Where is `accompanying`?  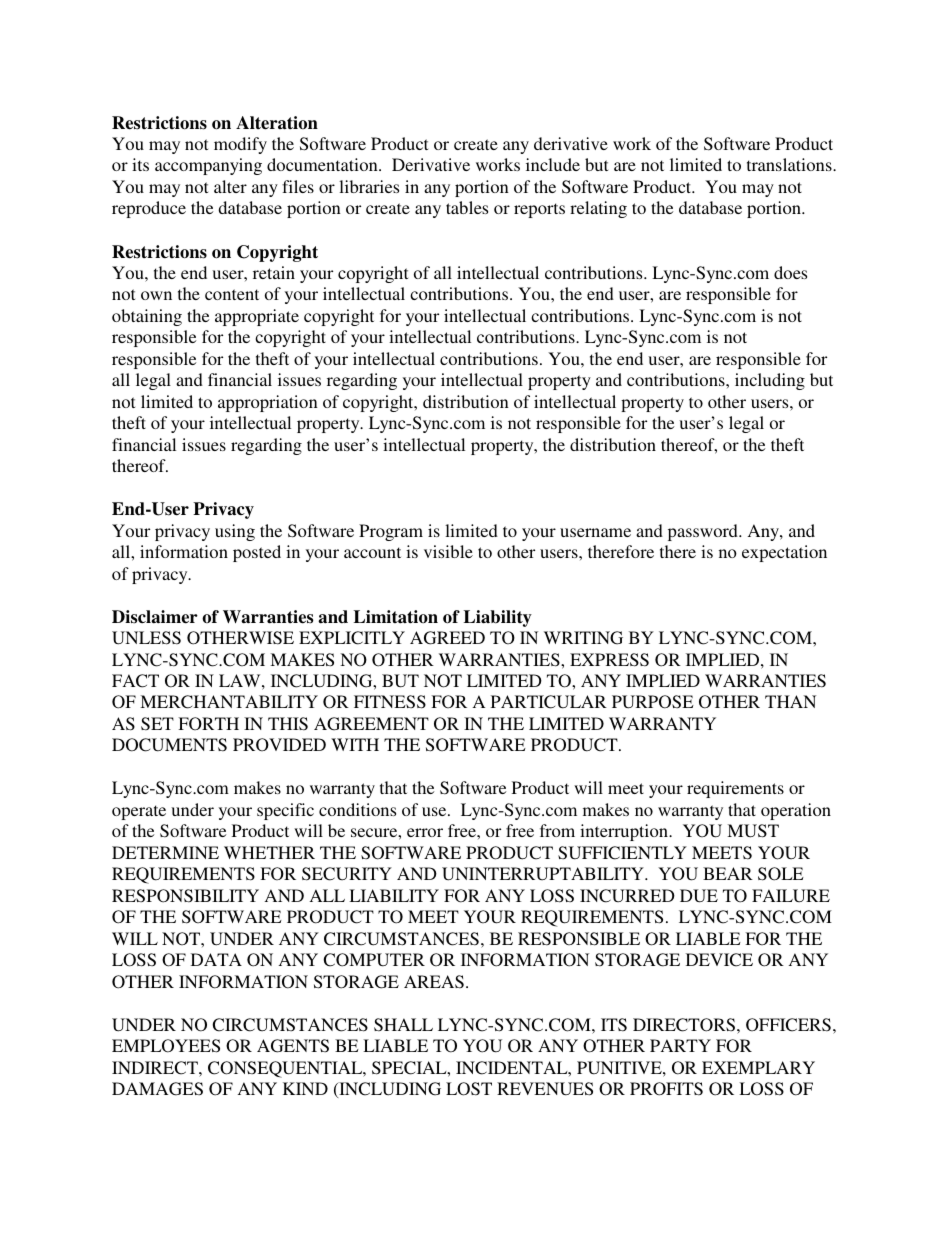 accompanying is located at coordinates (208, 166).
